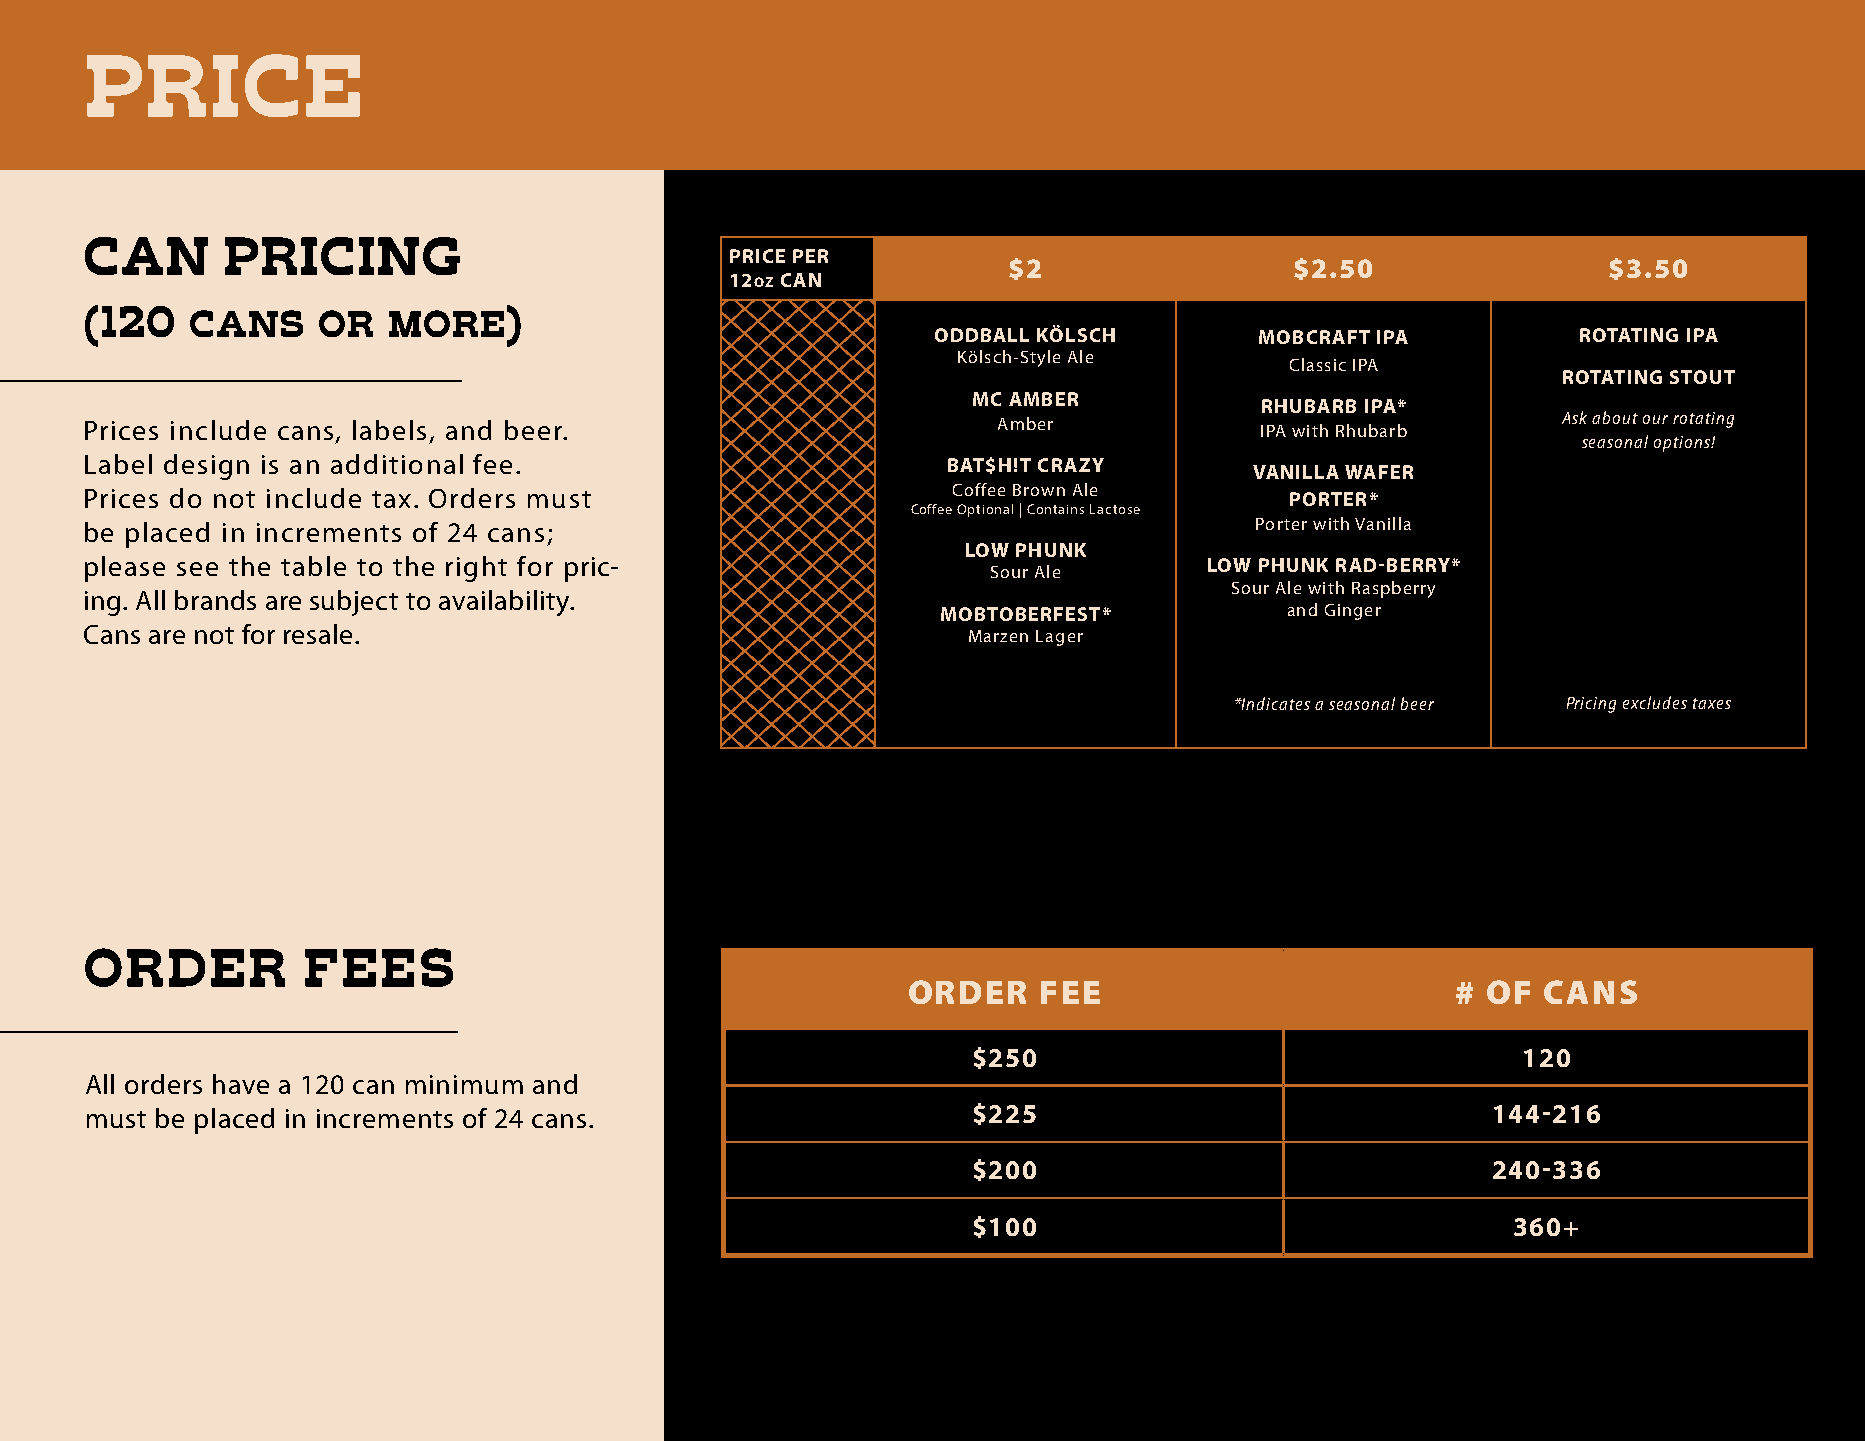  Describe the element at coordinates (464, 1084) in the screenshot. I see `minimum` at that location.
